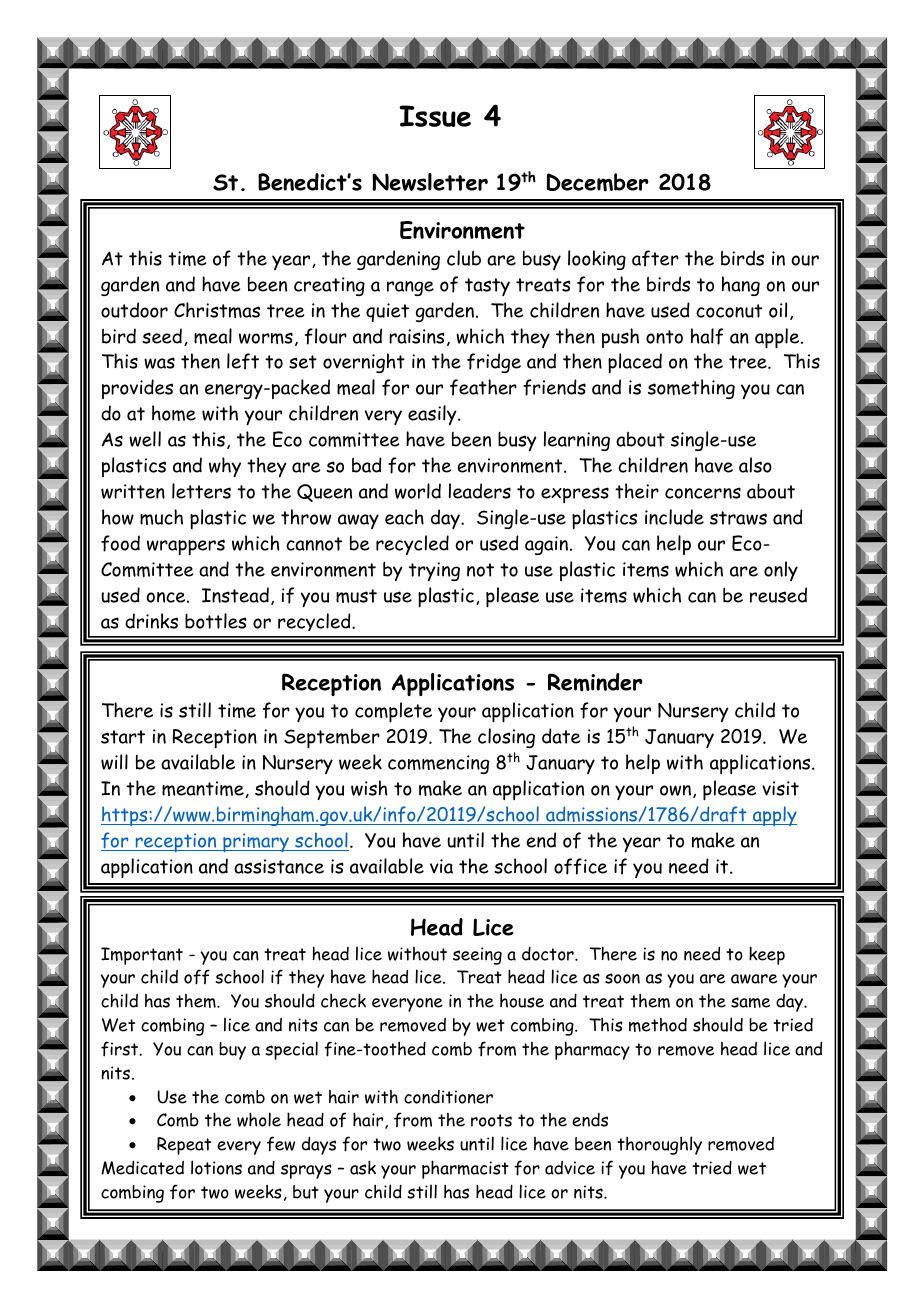 Image resolution: width=924 pixels, height=1308 pixels. I want to click on Issue, so click(435, 116).
